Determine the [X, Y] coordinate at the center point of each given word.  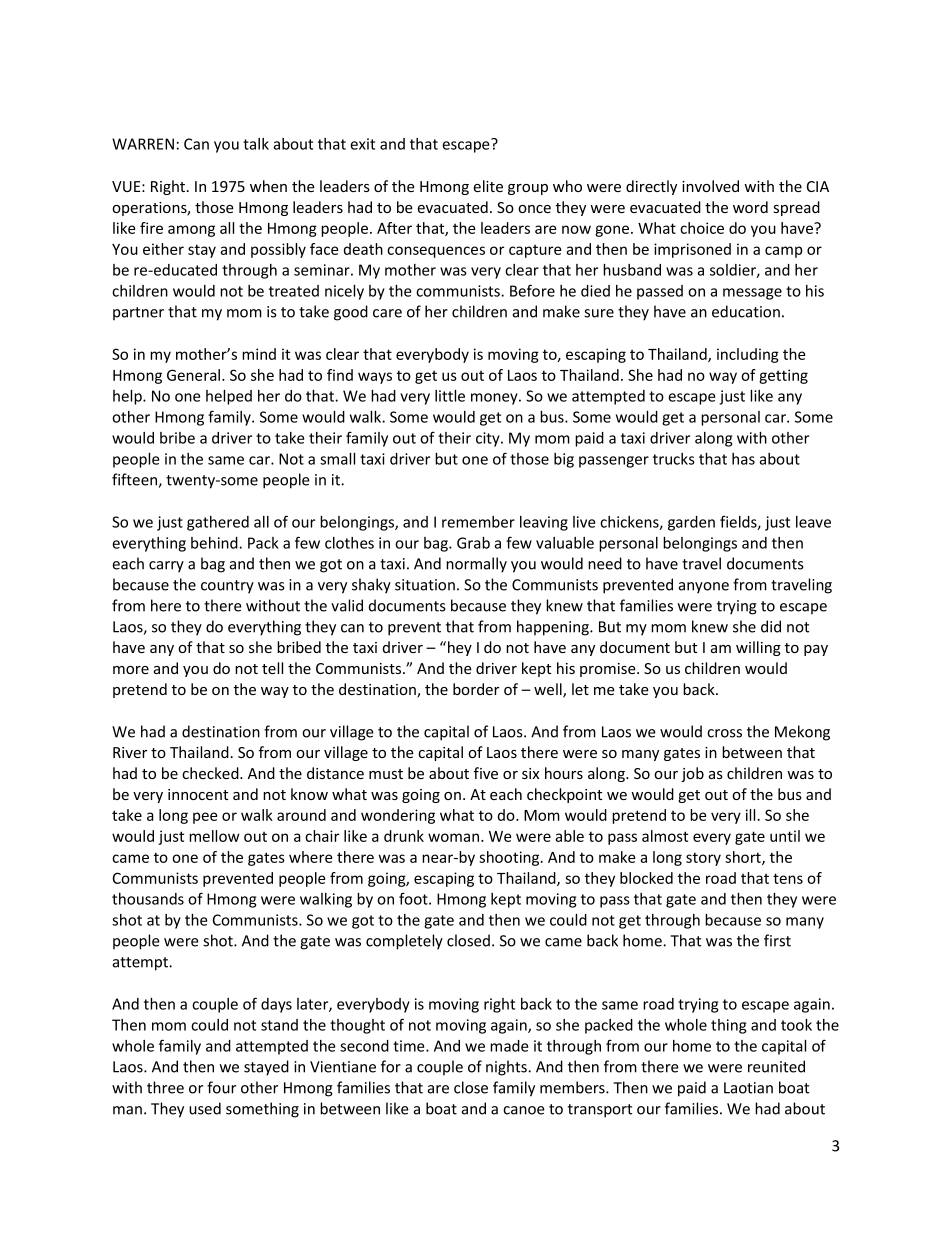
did [771, 626]
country [227, 587]
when [268, 186]
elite [488, 186]
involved [710, 186]
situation [425, 585]
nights [507, 1068]
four [221, 1087]
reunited [776, 1066]
